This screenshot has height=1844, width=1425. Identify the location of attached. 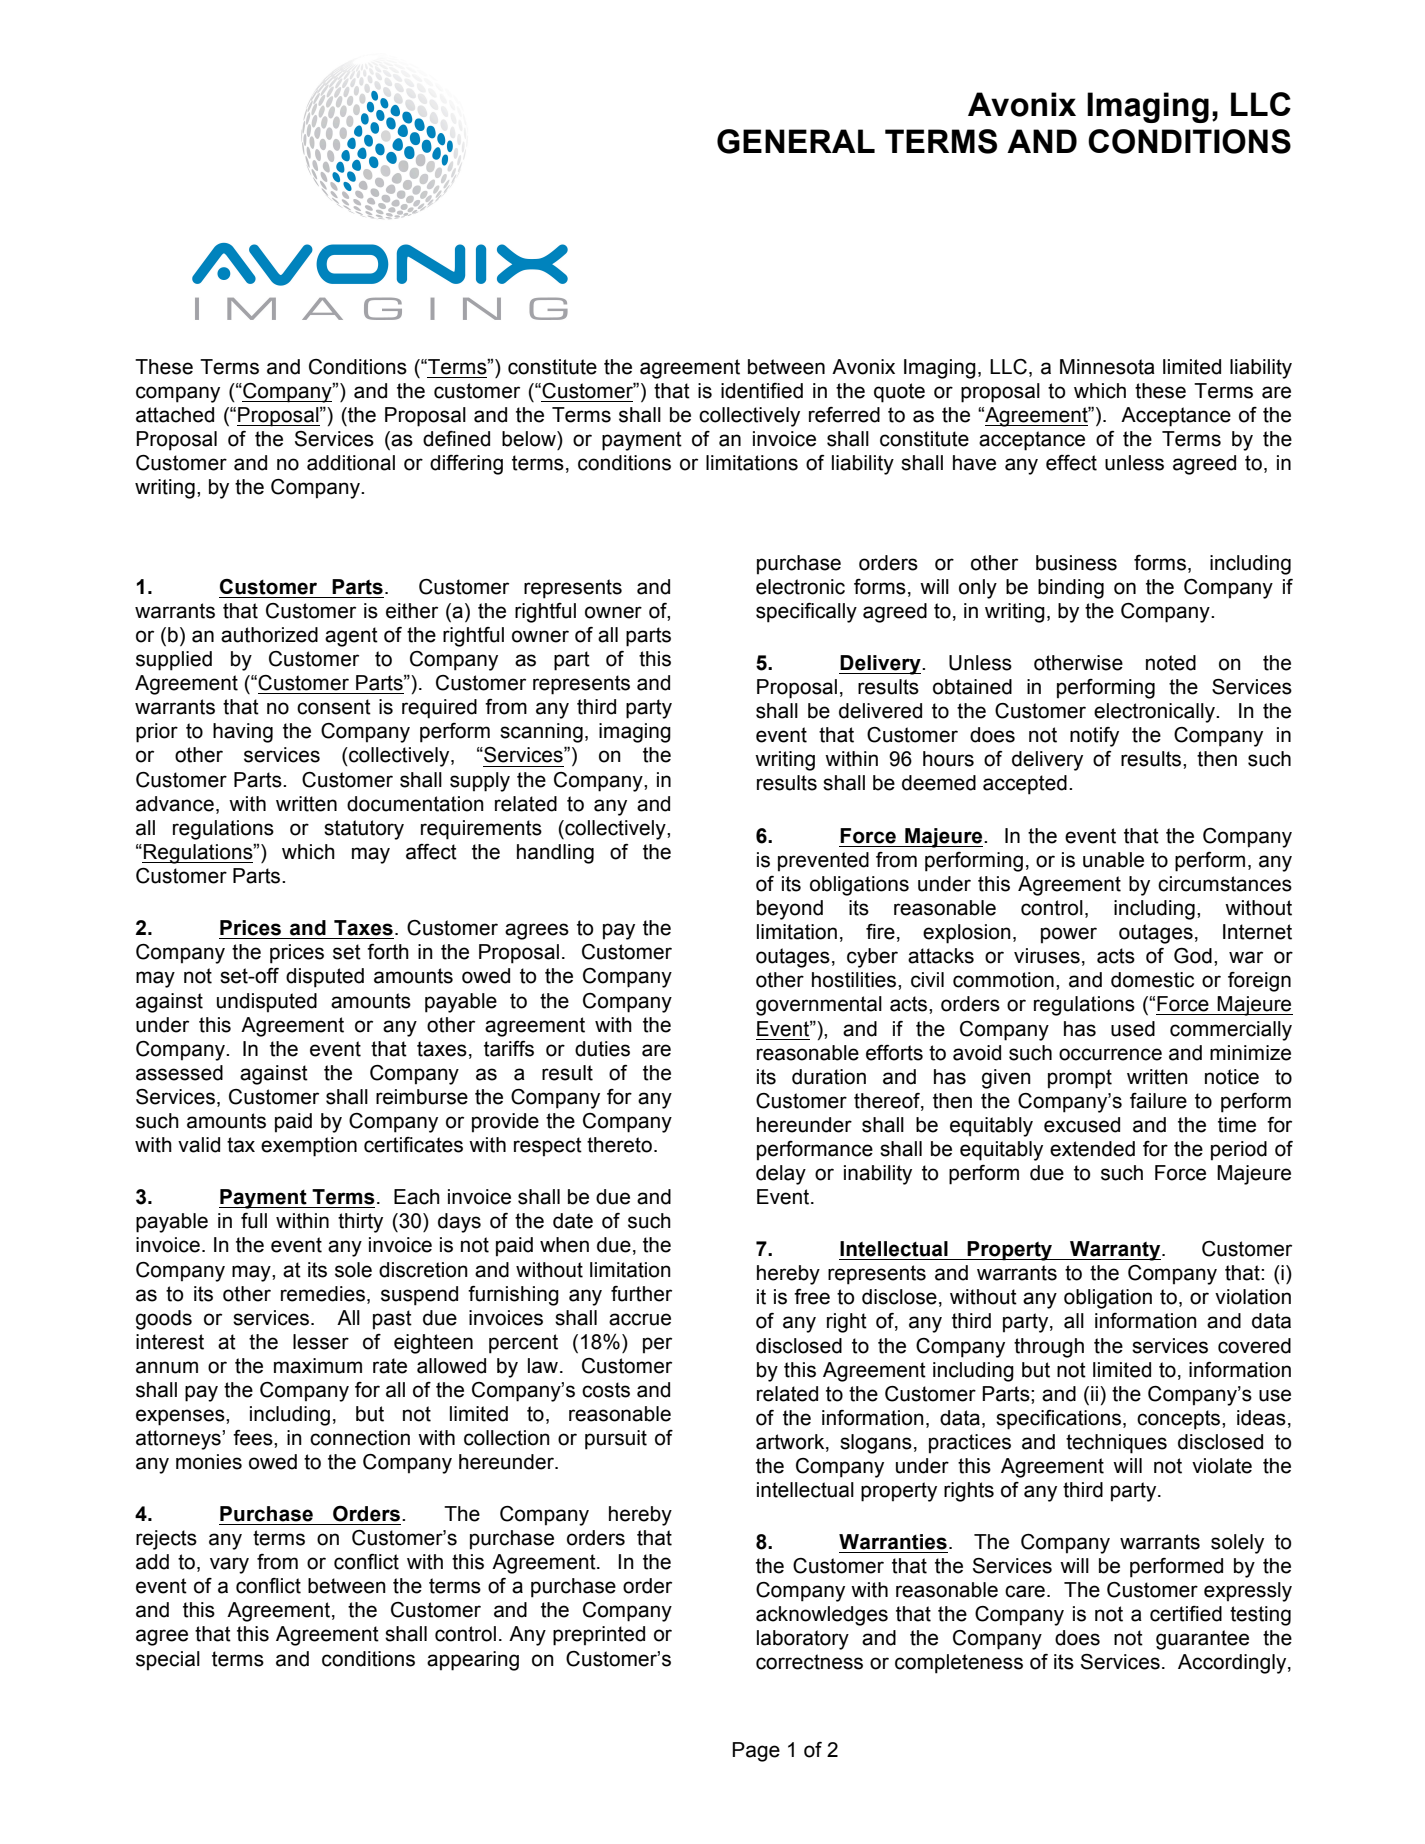
(175, 415).
